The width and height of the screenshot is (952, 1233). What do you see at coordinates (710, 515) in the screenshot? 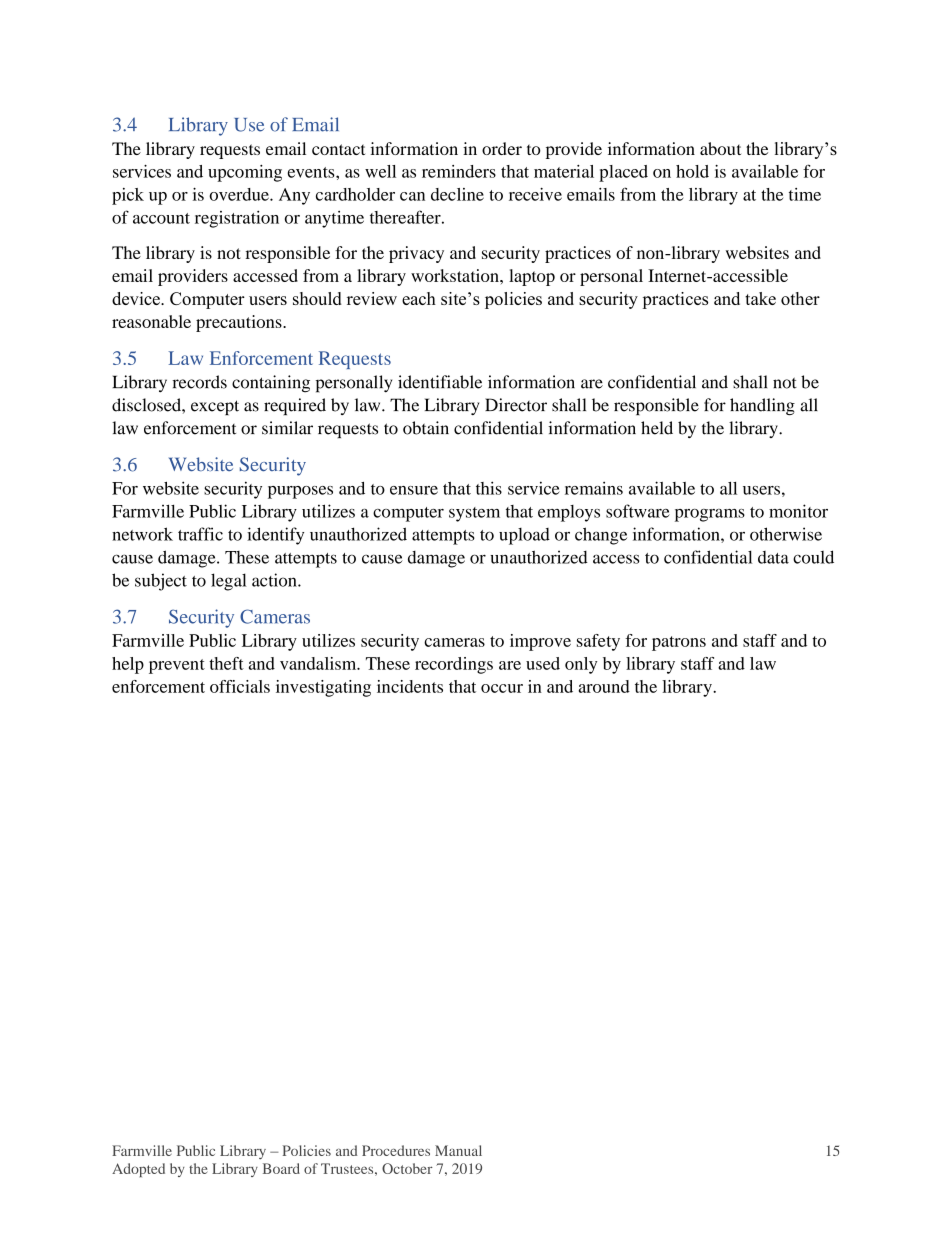
I see `programs` at bounding box center [710, 515].
